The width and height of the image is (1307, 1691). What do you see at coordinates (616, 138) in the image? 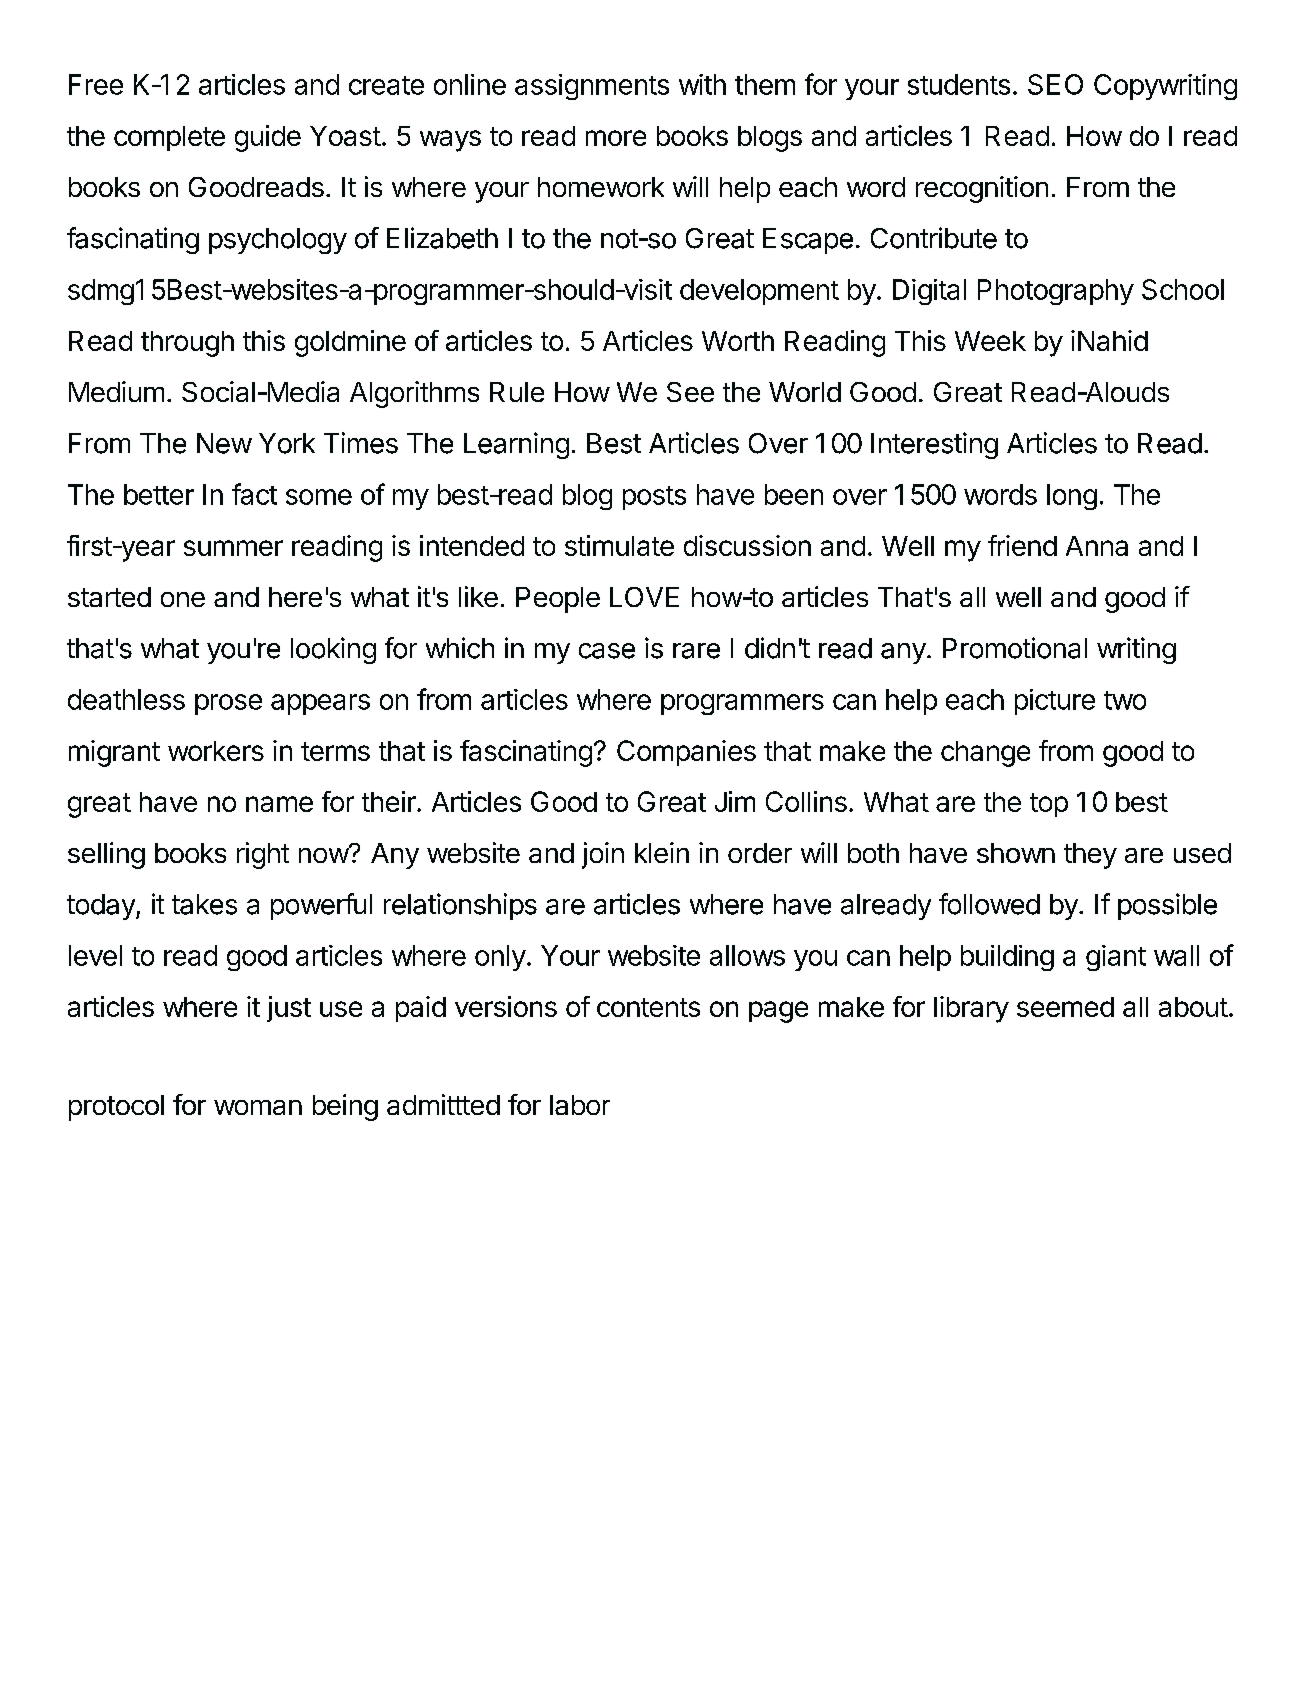
I see `more` at bounding box center [616, 138].
